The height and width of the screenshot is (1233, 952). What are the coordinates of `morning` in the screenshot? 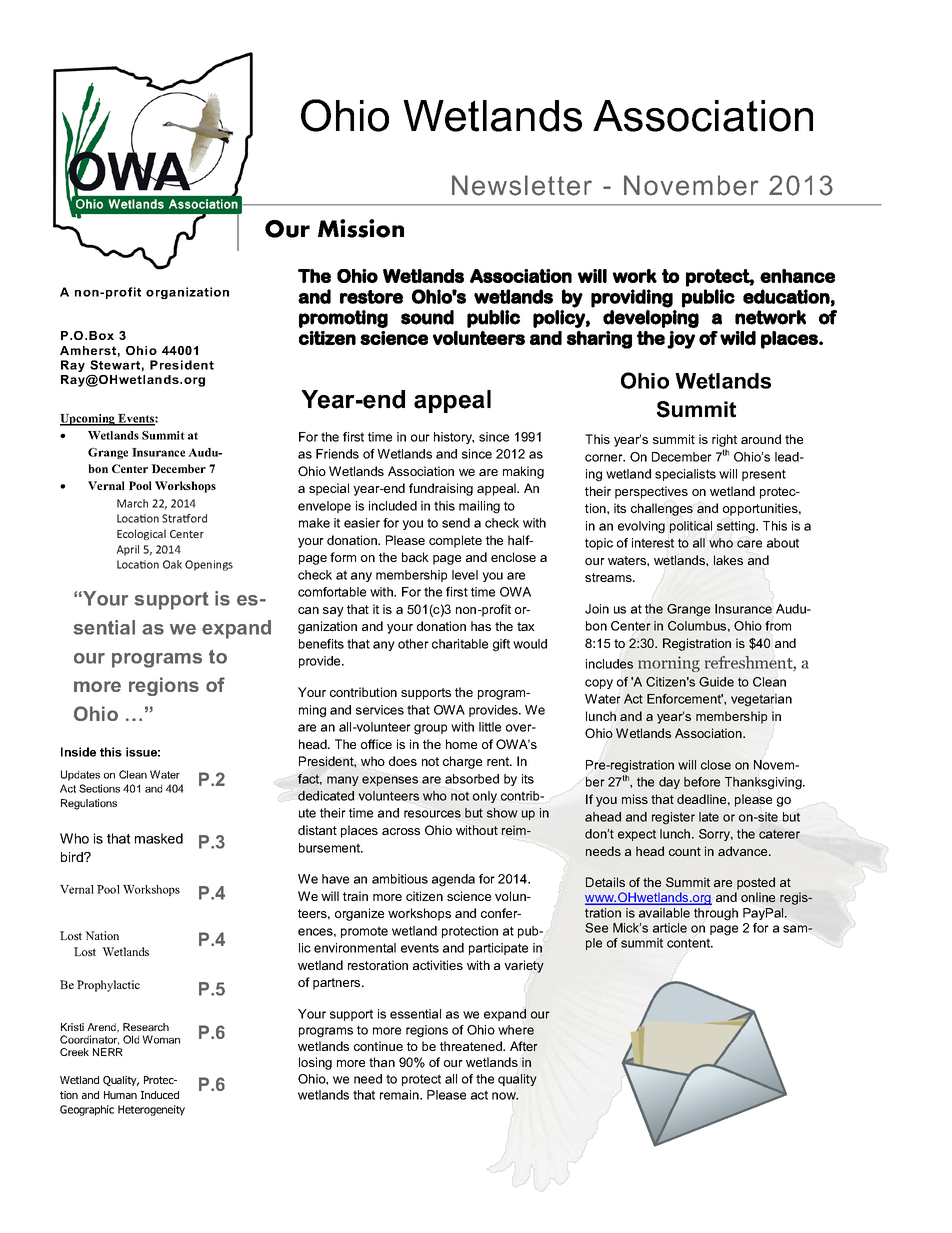 It's located at (669, 664).
